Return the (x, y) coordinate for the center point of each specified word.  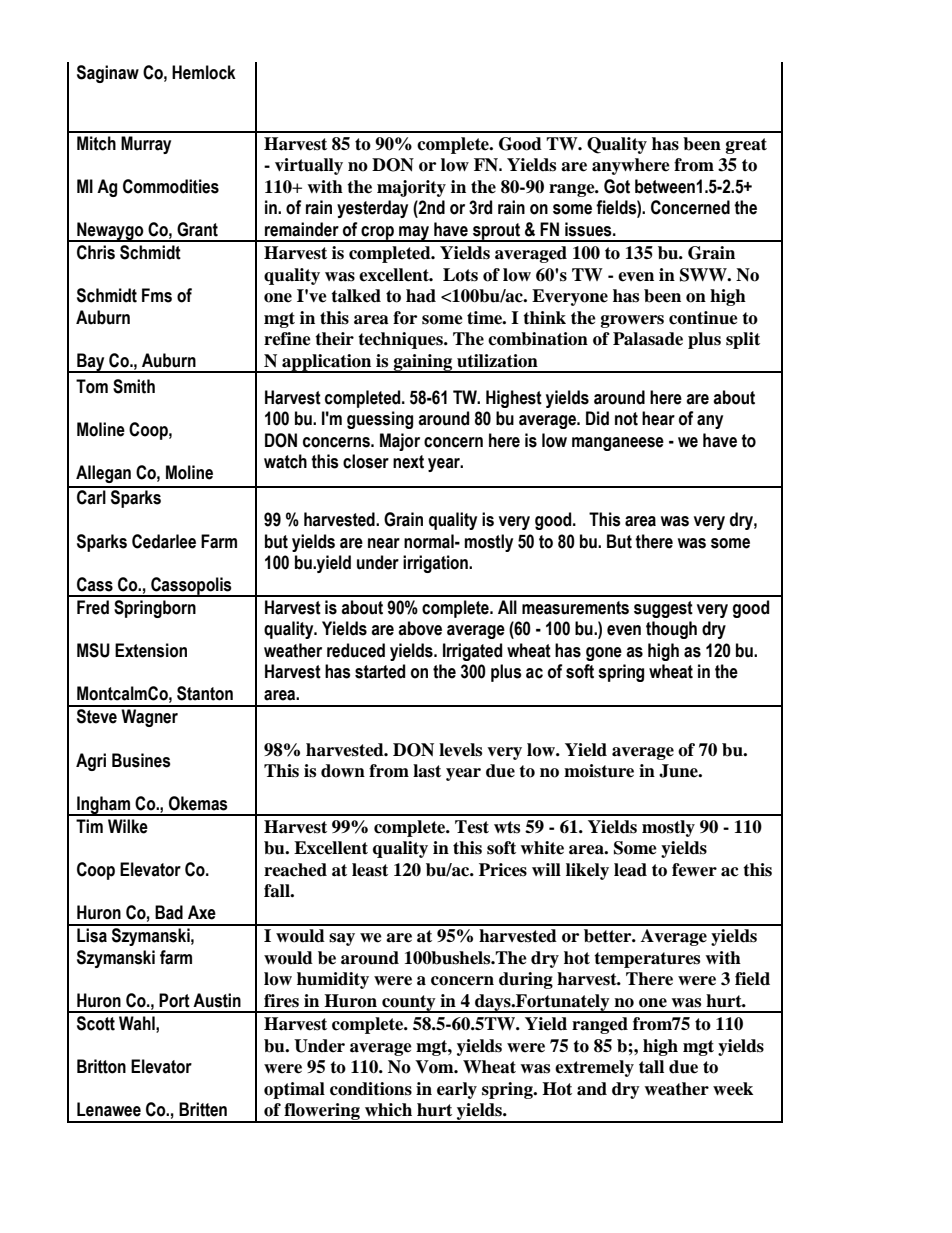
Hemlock (204, 72)
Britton (101, 1066)
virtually (309, 166)
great (746, 146)
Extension (151, 650)
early (457, 1090)
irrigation (436, 564)
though (671, 630)
